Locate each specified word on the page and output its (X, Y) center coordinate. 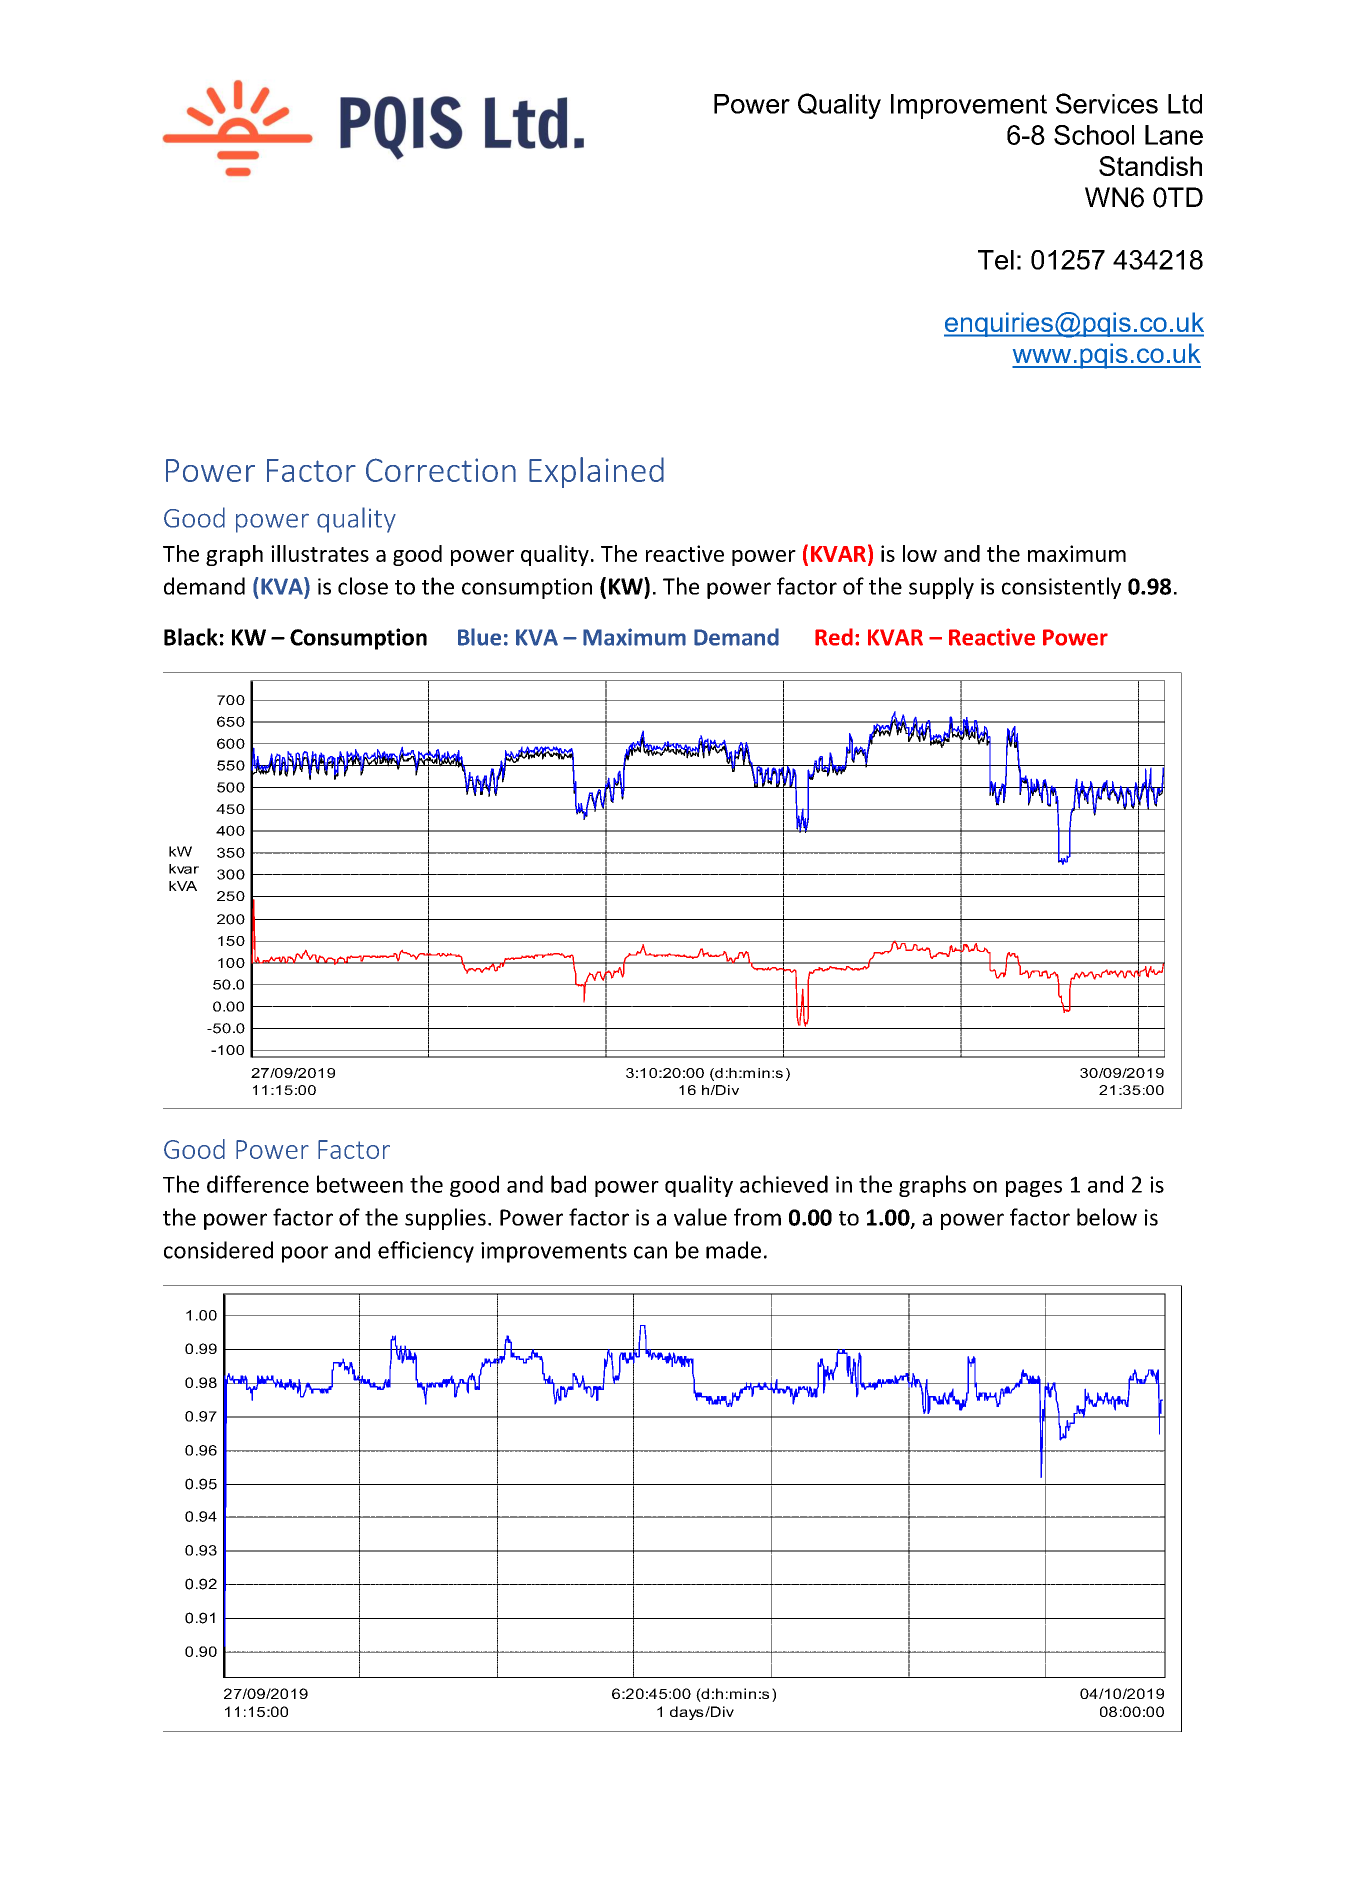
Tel (996, 260)
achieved (784, 1184)
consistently (1061, 588)
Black (191, 637)
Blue (479, 637)
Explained (596, 472)
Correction (441, 470)
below (1107, 1217)
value (700, 1217)
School (1094, 135)
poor (305, 1254)
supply (941, 588)
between (360, 1184)
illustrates (320, 553)
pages (1034, 1189)
